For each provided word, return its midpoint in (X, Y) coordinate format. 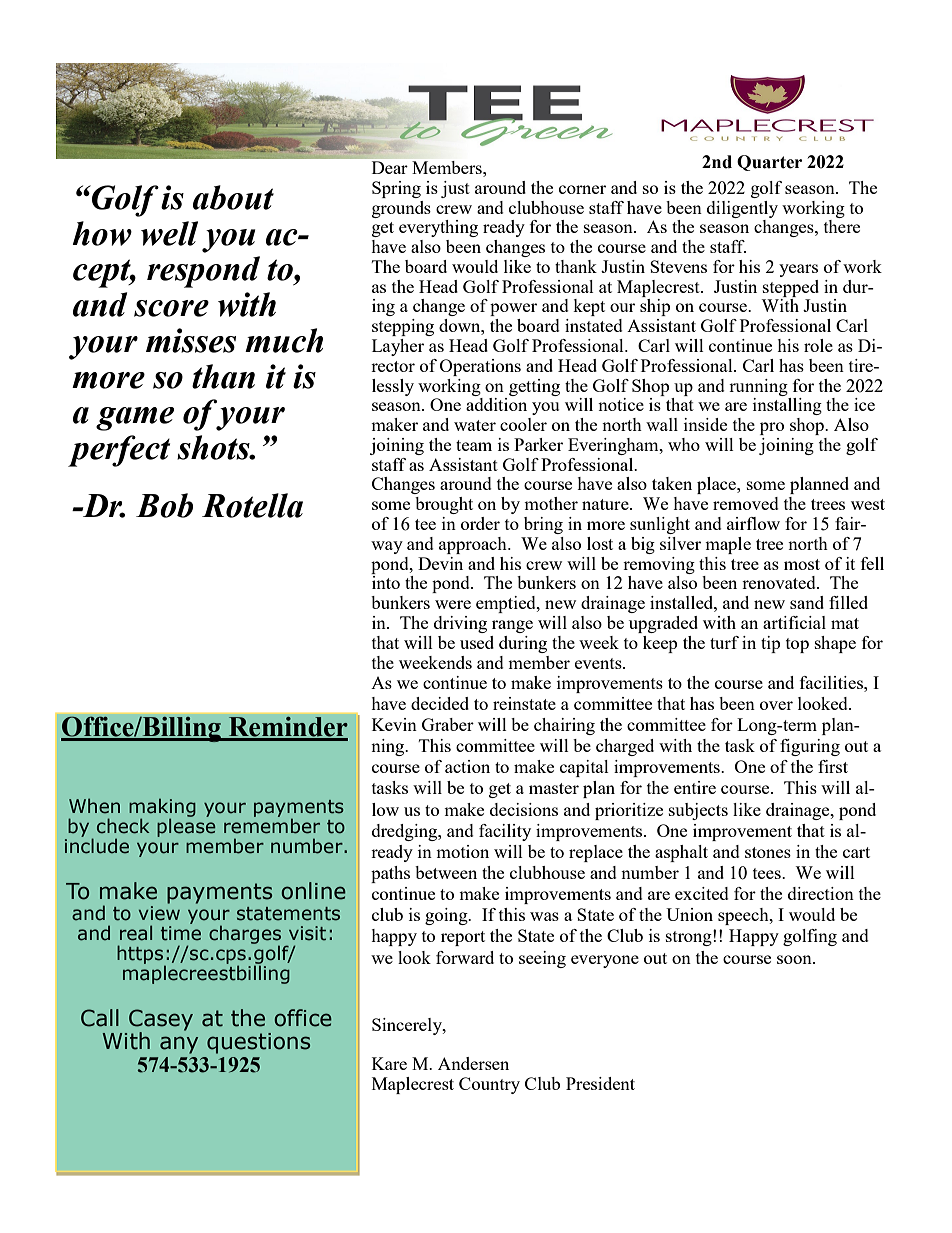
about (233, 197)
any (179, 1045)
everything (438, 228)
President (600, 1083)
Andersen (473, 1063)
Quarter (769, 163)
